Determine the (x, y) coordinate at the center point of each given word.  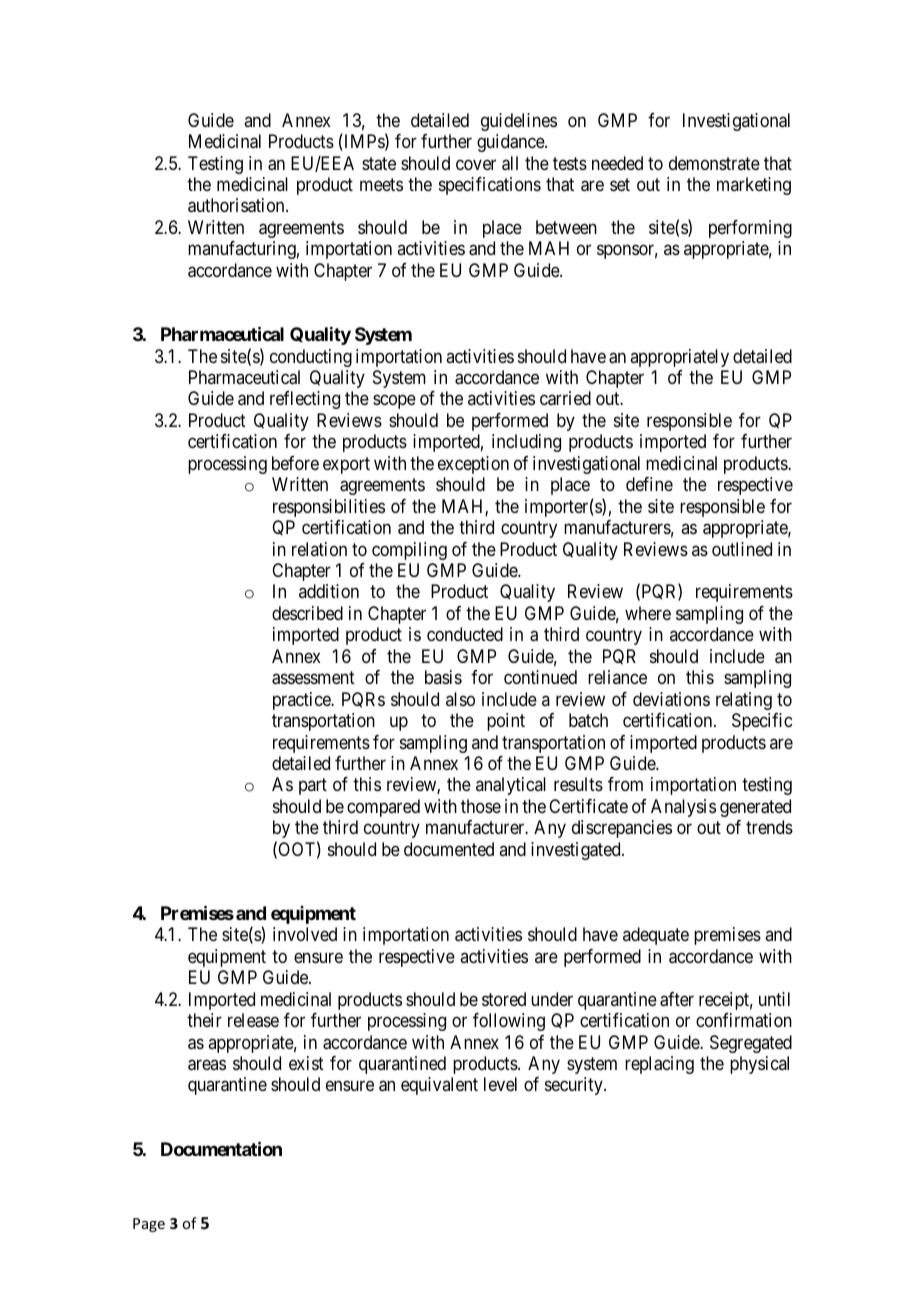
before (295, 463)
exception (473, 465)
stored (504, 999)
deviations (671, 699)
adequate (656, 936)
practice (303, 701)
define (649, 484)
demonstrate (714, 163)
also (460, 699)
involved (305, 934)
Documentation (221, 1148)
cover (476, 164)
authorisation (237, 205)
